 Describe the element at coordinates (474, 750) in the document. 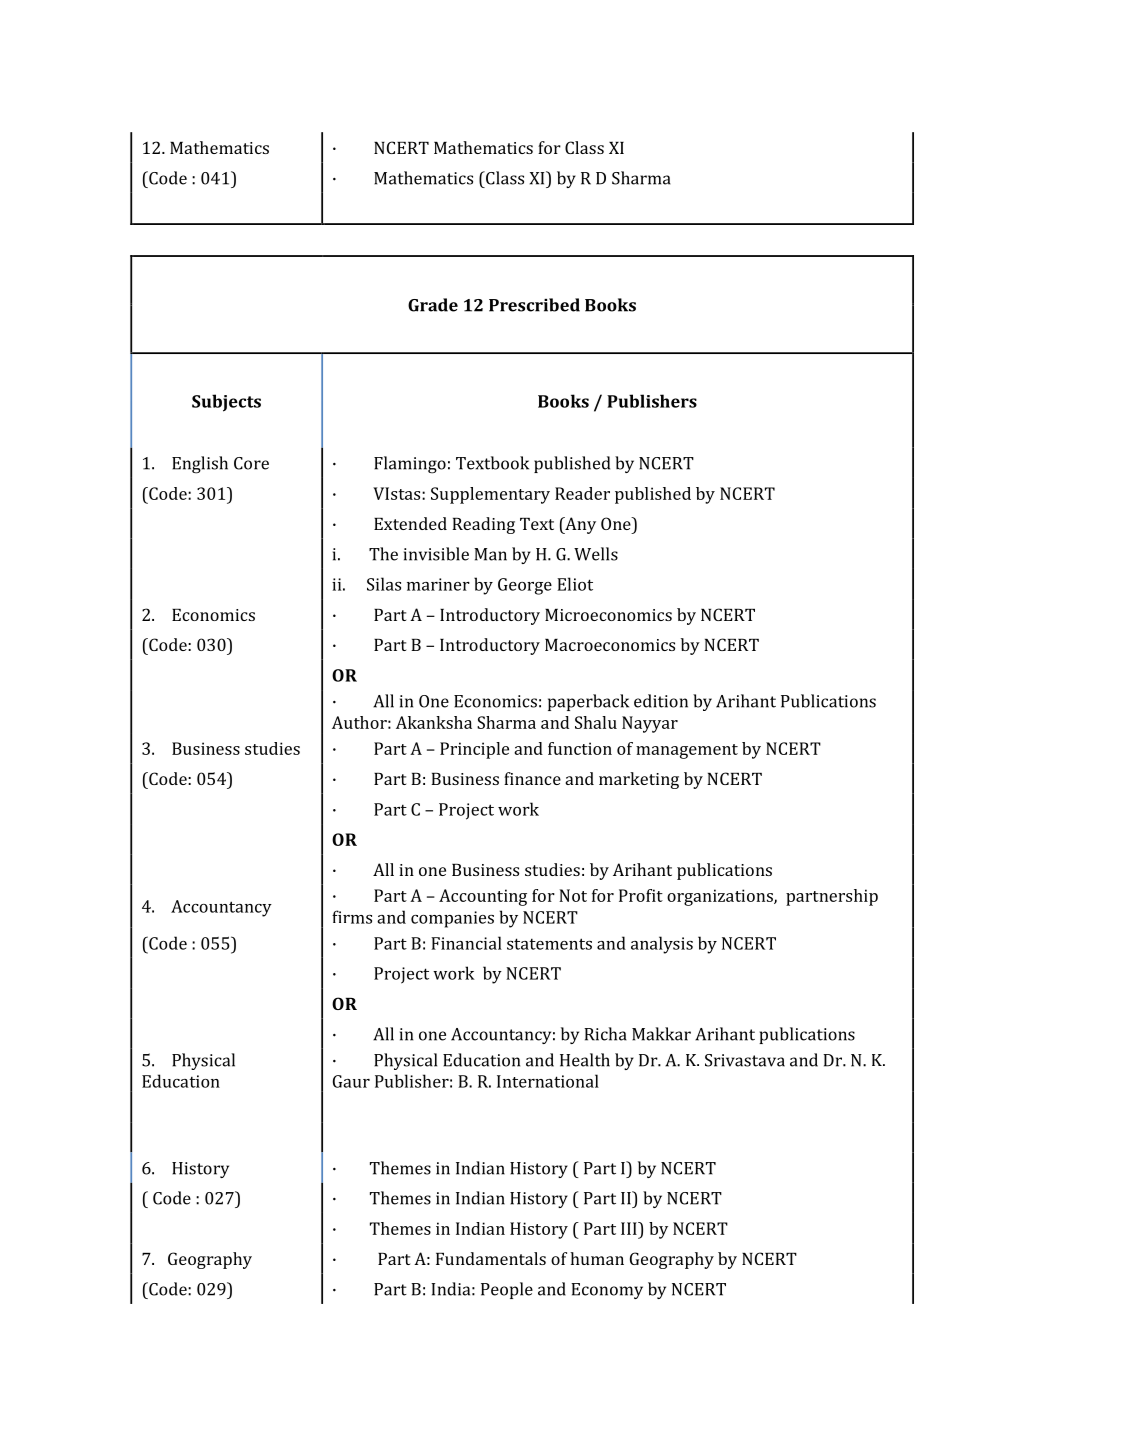

I see `Principle` at that location.
